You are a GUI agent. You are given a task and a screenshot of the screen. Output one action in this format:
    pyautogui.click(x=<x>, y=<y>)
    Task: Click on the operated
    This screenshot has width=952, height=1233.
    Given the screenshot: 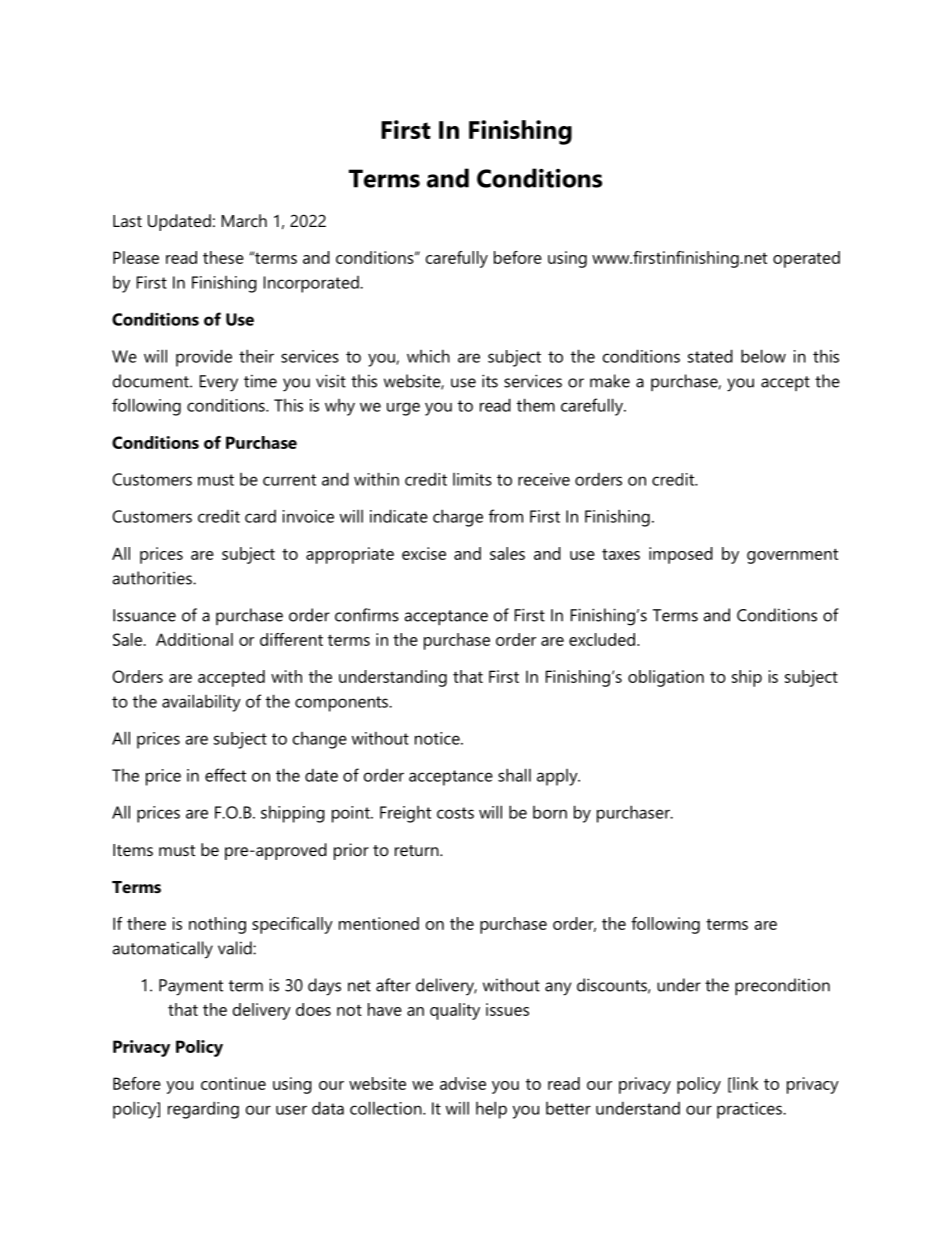 What is the action you would take?
    pyautogui.click(x=806, y=259)
